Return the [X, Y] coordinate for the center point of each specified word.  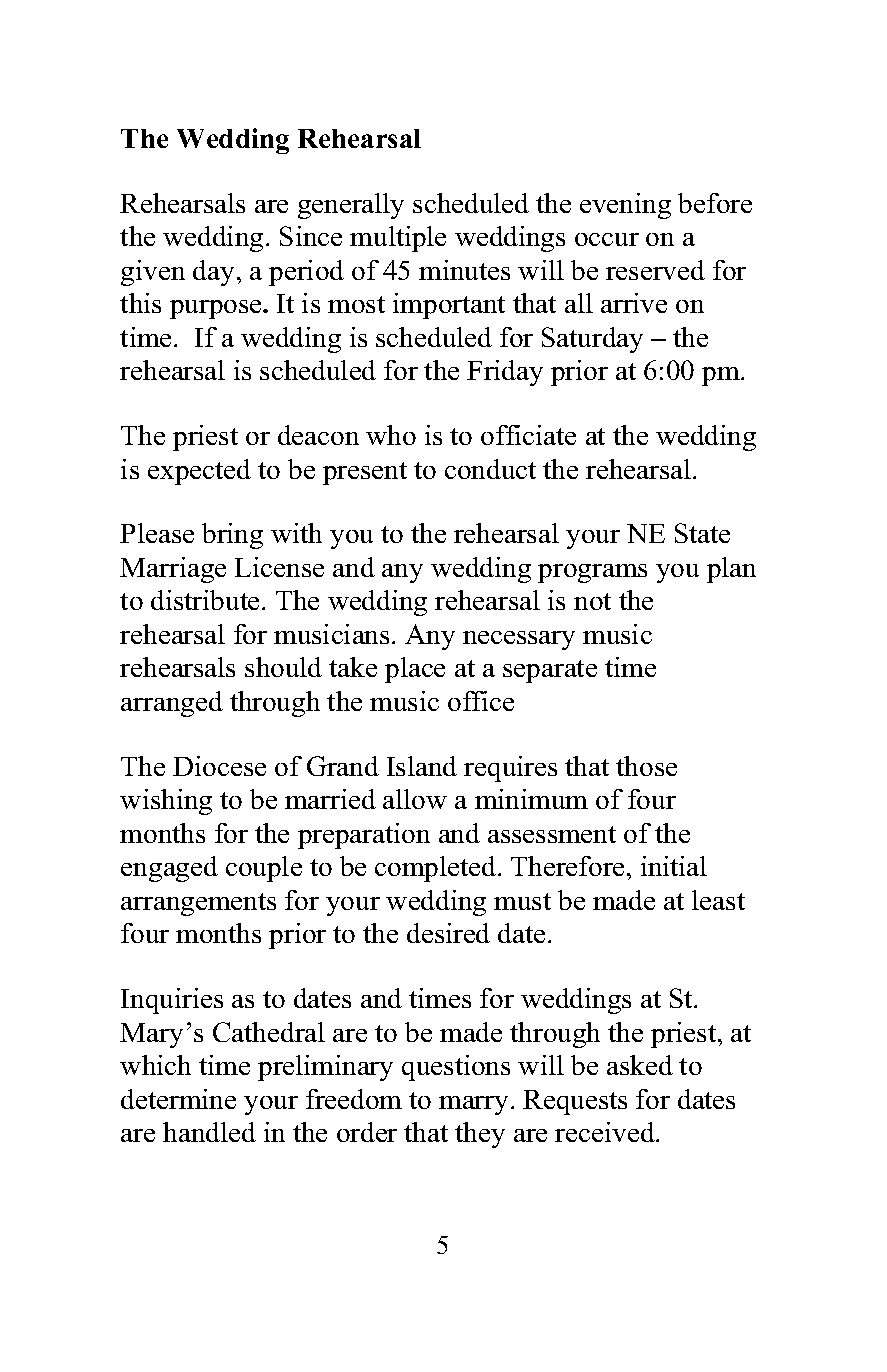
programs [592, 573]
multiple [398, 239]
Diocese [219, 766]
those [646, 766]
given [153, 273]
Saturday [592, 340]
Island [422, 766]
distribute [207, 600]
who [391, 435]
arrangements [198, 904]
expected [199, 472]
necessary [519, 640]
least [718, 900]
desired [448, 933]
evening [625, 206]
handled [209, 1132]
